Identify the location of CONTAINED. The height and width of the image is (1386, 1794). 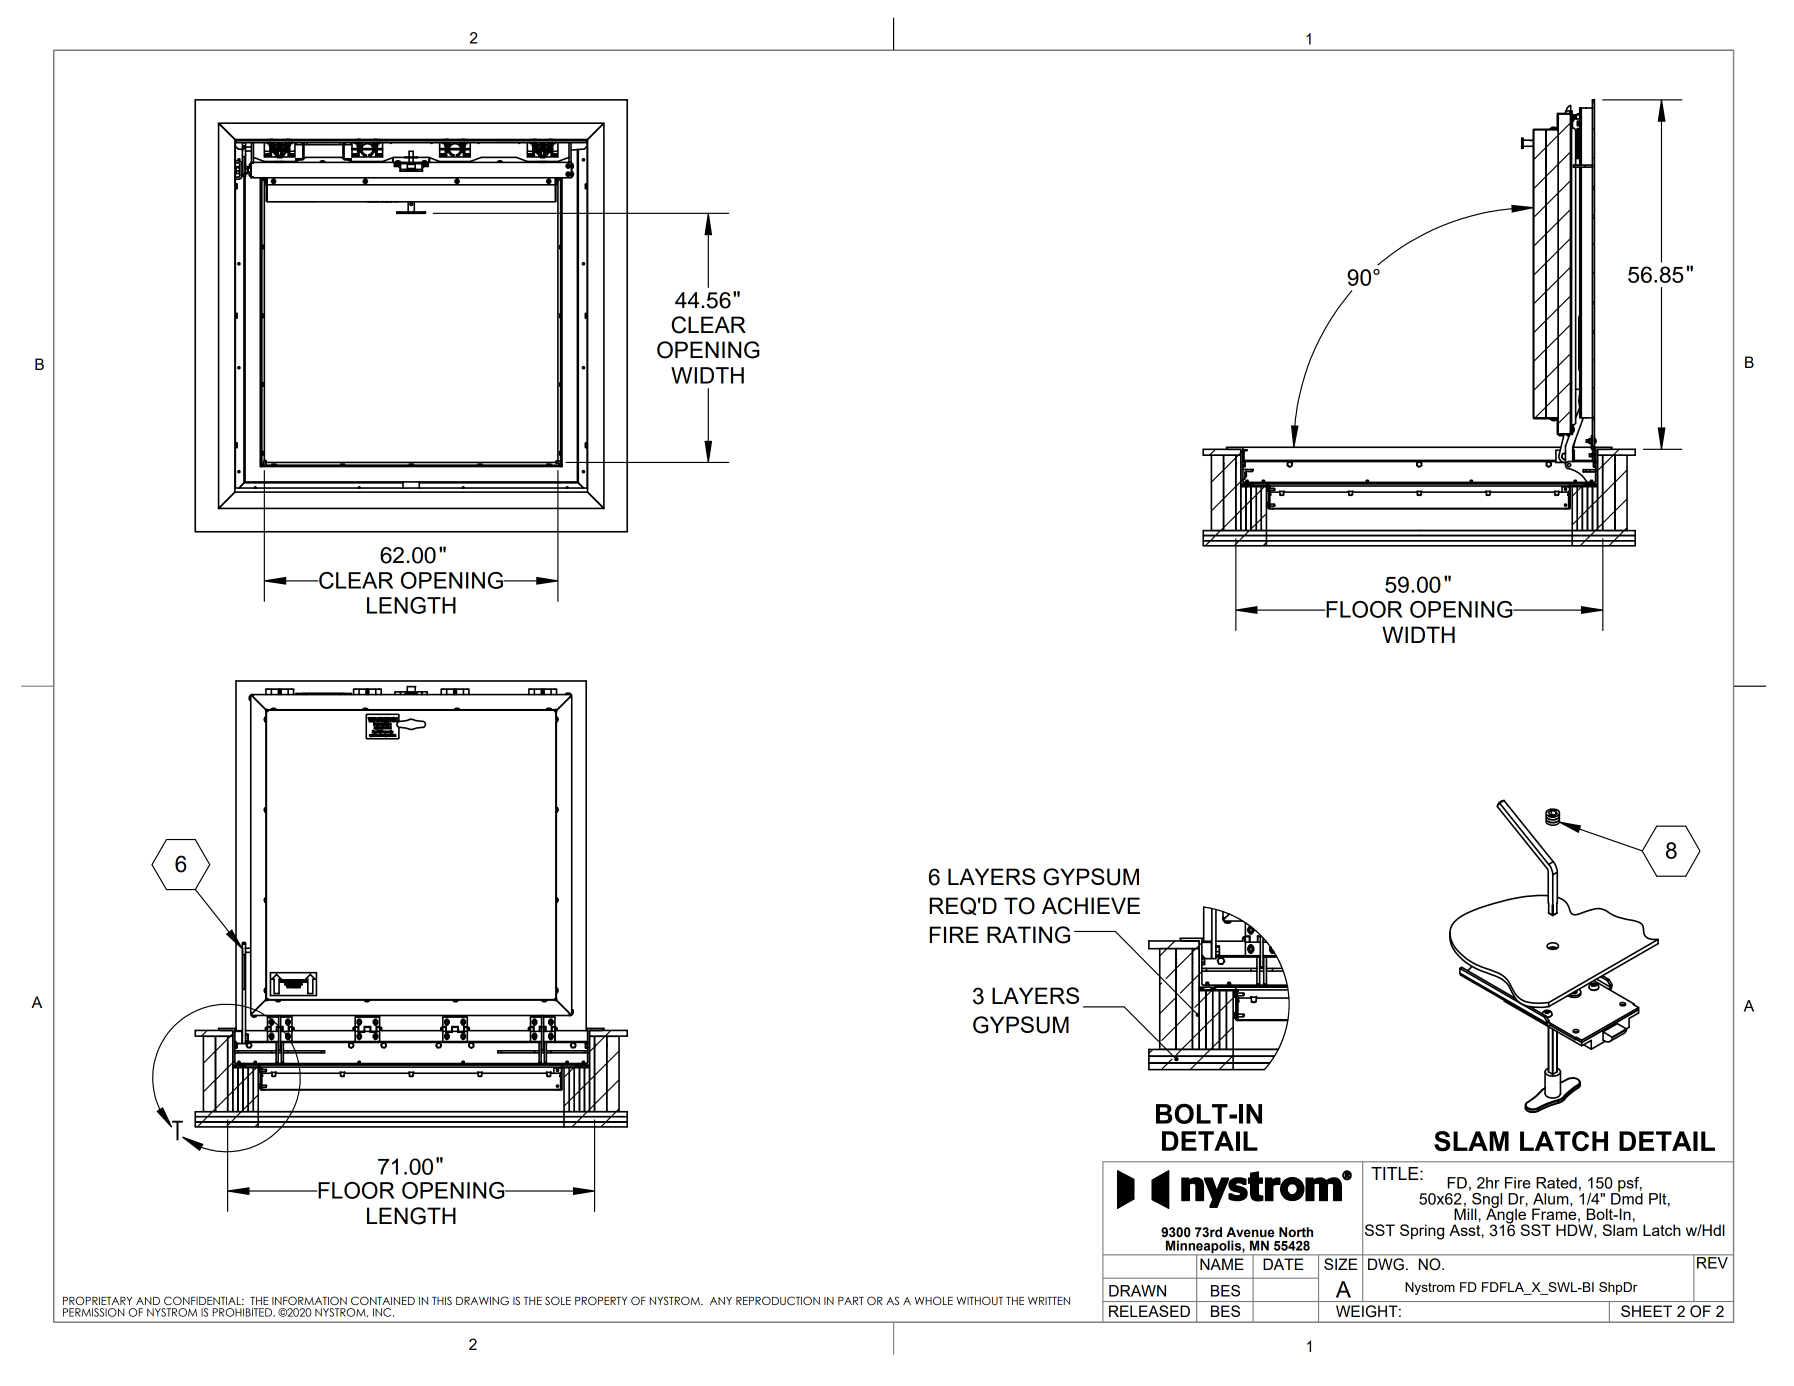
(383, 1300).
